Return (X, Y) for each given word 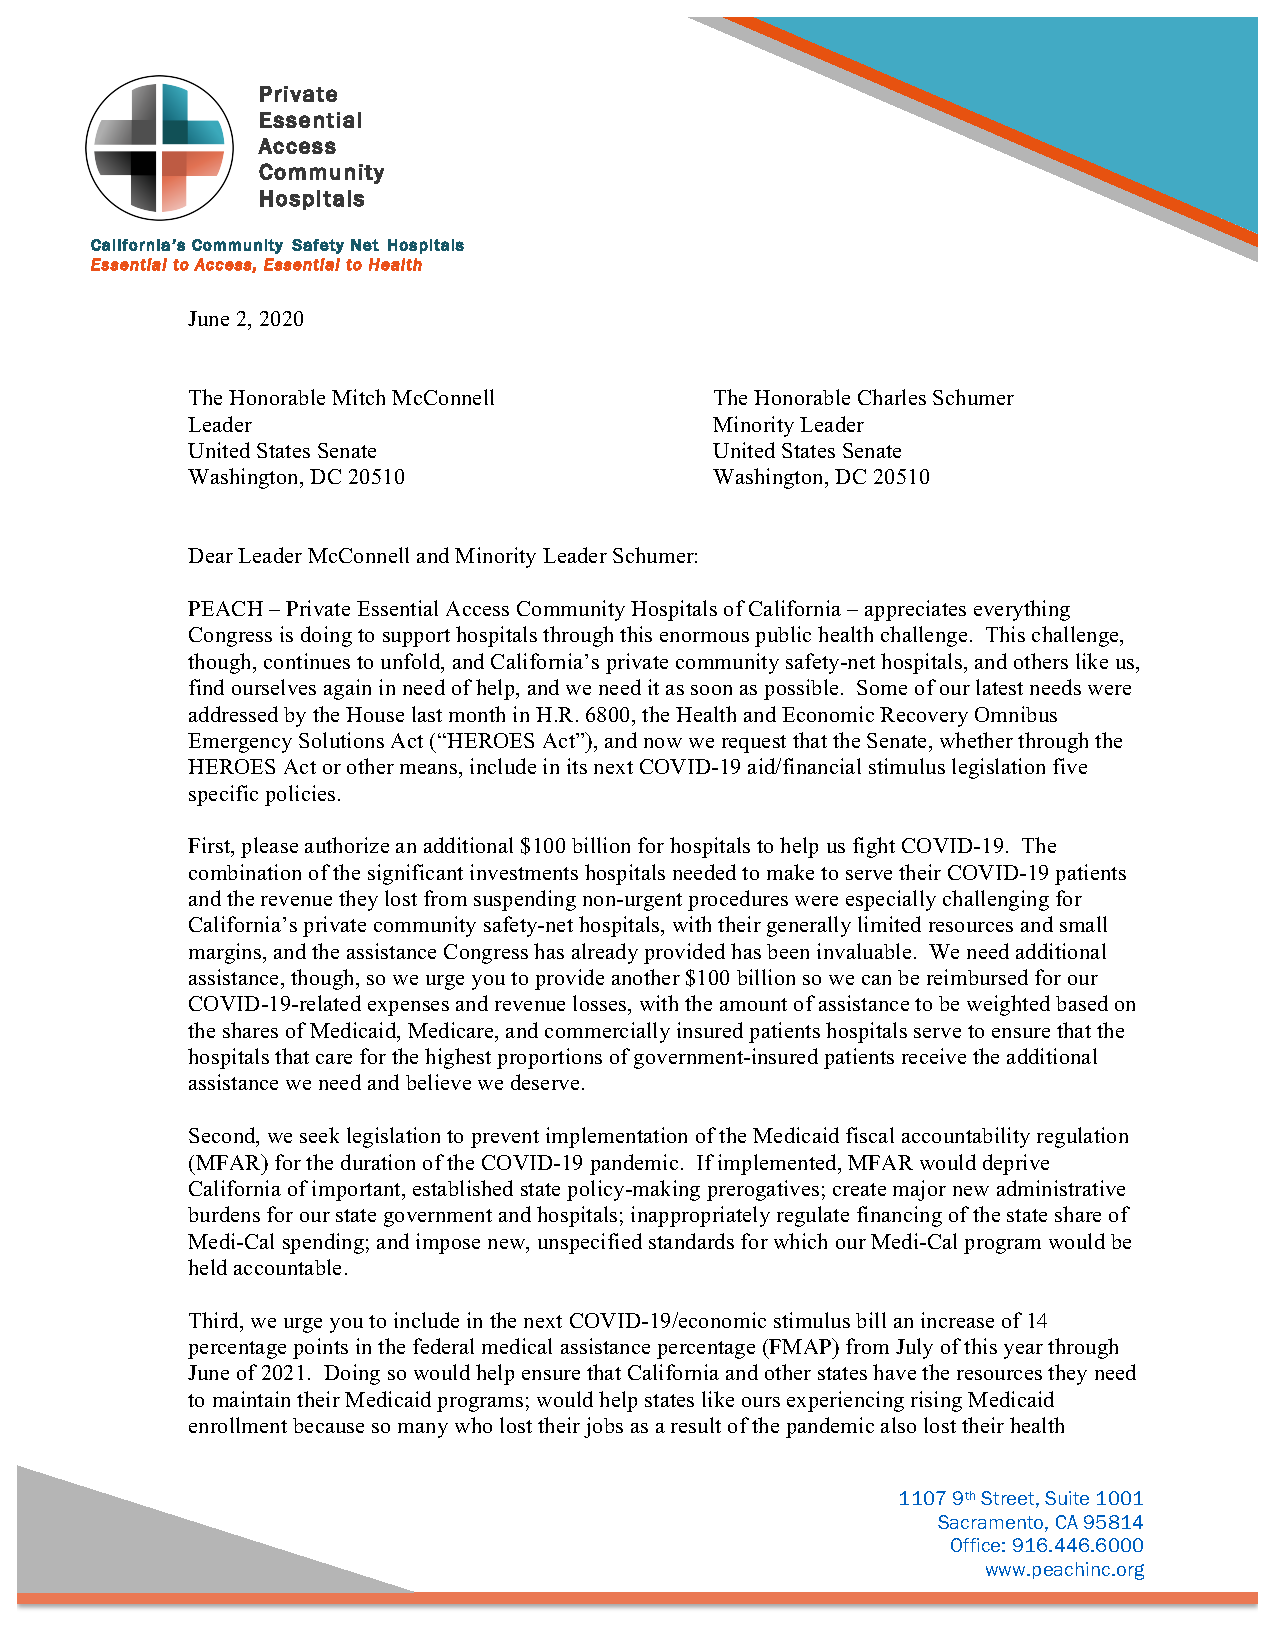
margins (226, 953)
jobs (603, 1427)
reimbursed (977, 977)
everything (1022, 610)
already (605, 953)
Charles (892, 397)
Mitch (358, 397)
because (328, 1425)
